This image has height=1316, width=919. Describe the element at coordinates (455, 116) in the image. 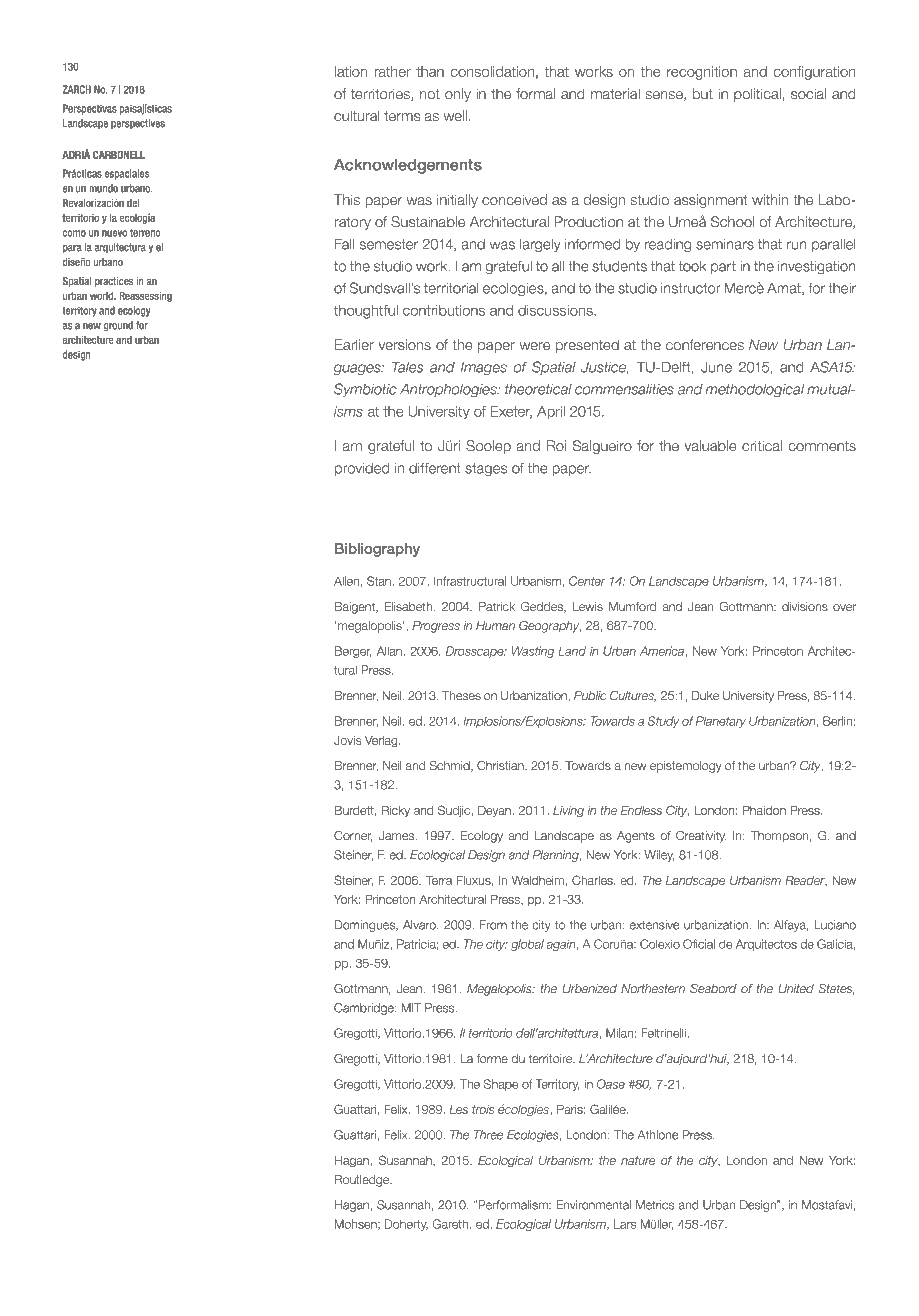

I see `well` at that location.
